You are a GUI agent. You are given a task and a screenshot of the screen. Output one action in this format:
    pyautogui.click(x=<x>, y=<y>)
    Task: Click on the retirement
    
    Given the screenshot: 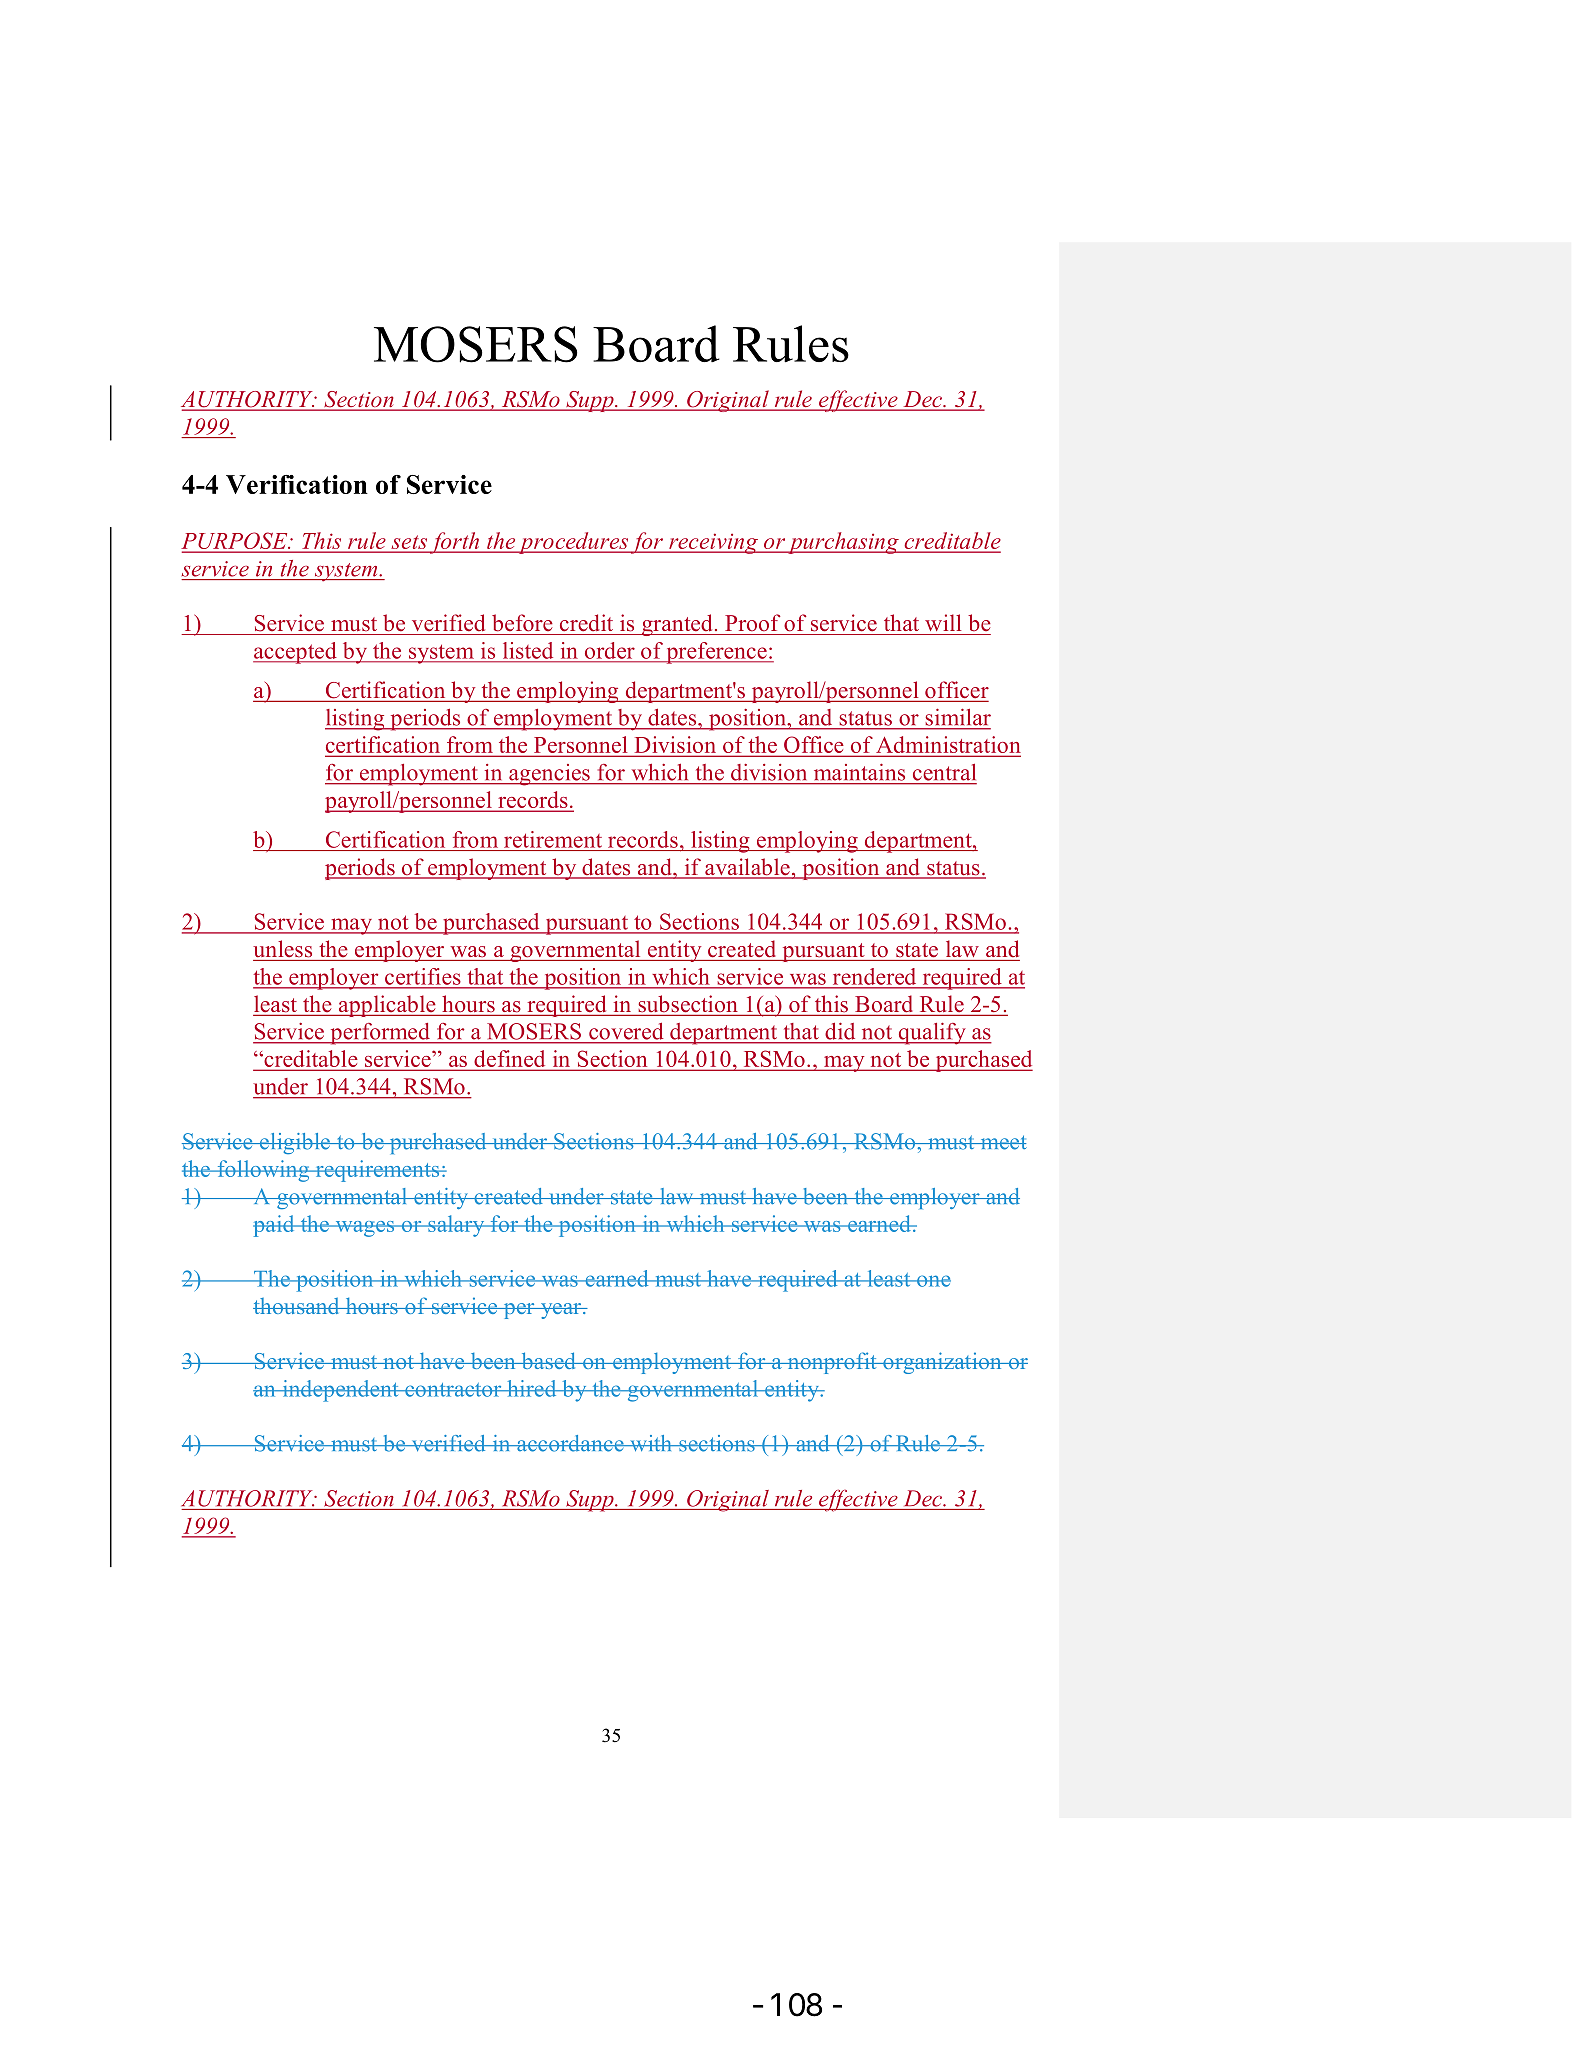 What is the action you would take?
    pyautogui.click(x=553, y=839)
